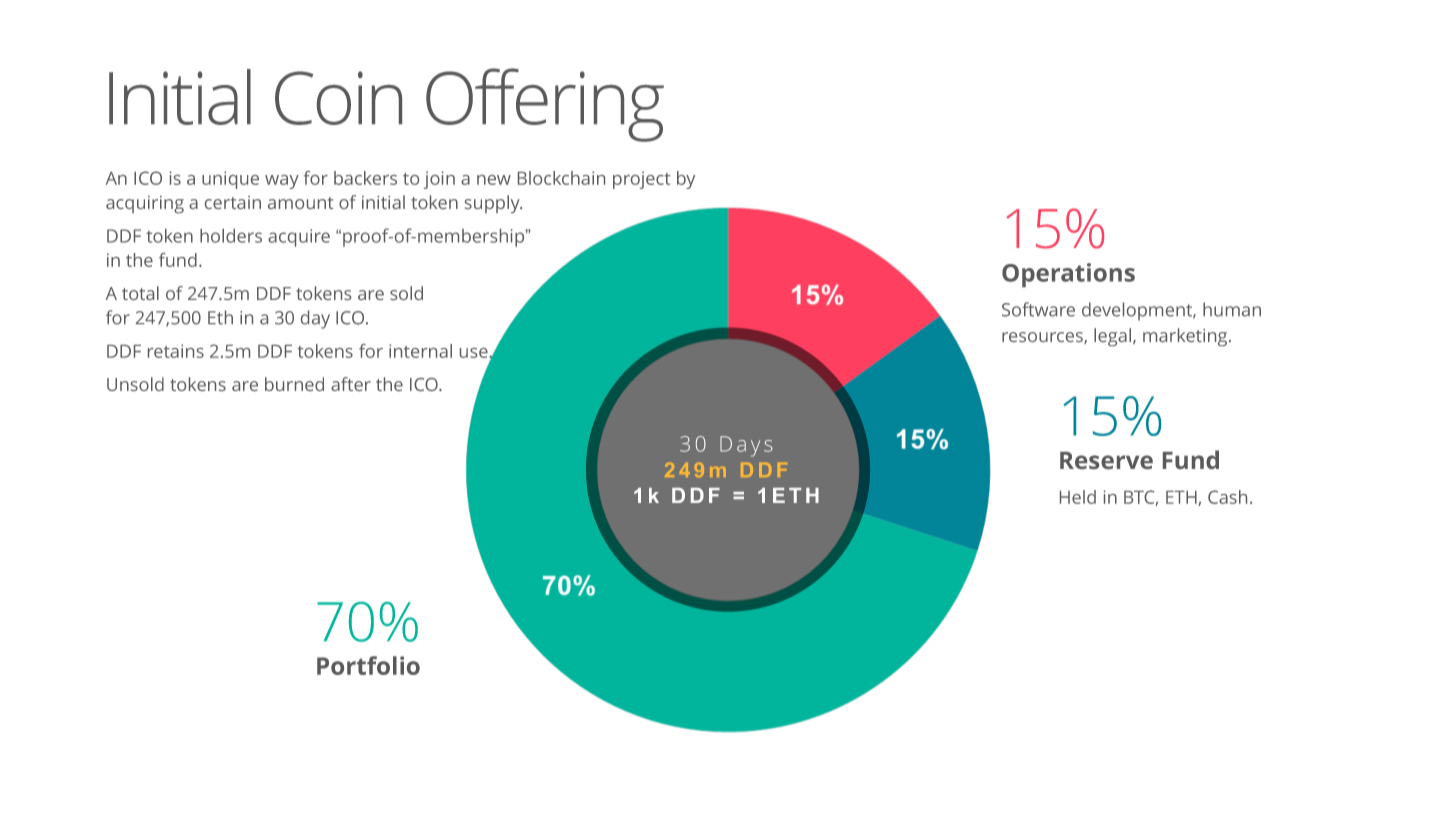 Image resolution: width=1456 pixels, height=819 pixels. I want to click on Cash, so click(1227, 497).
